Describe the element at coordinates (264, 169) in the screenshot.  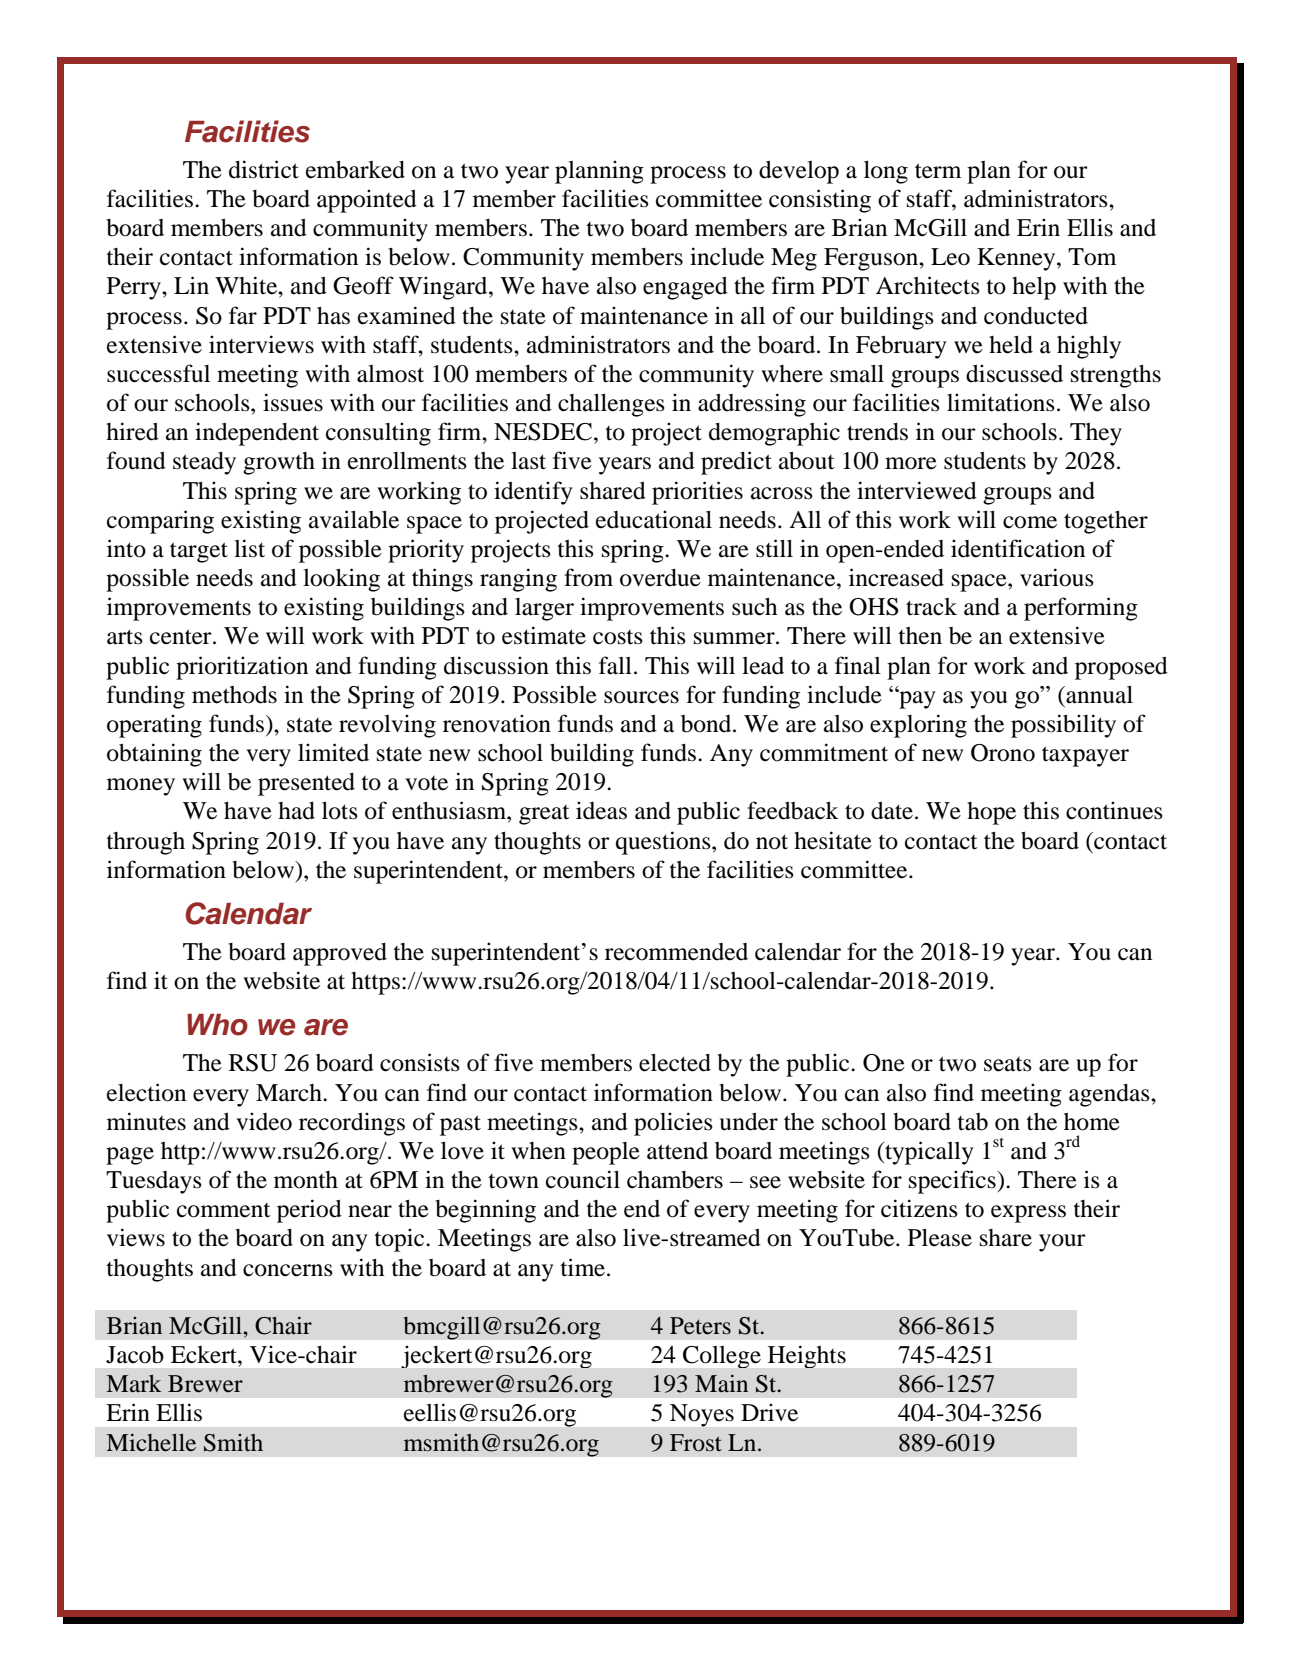
I see `district` at that location.
